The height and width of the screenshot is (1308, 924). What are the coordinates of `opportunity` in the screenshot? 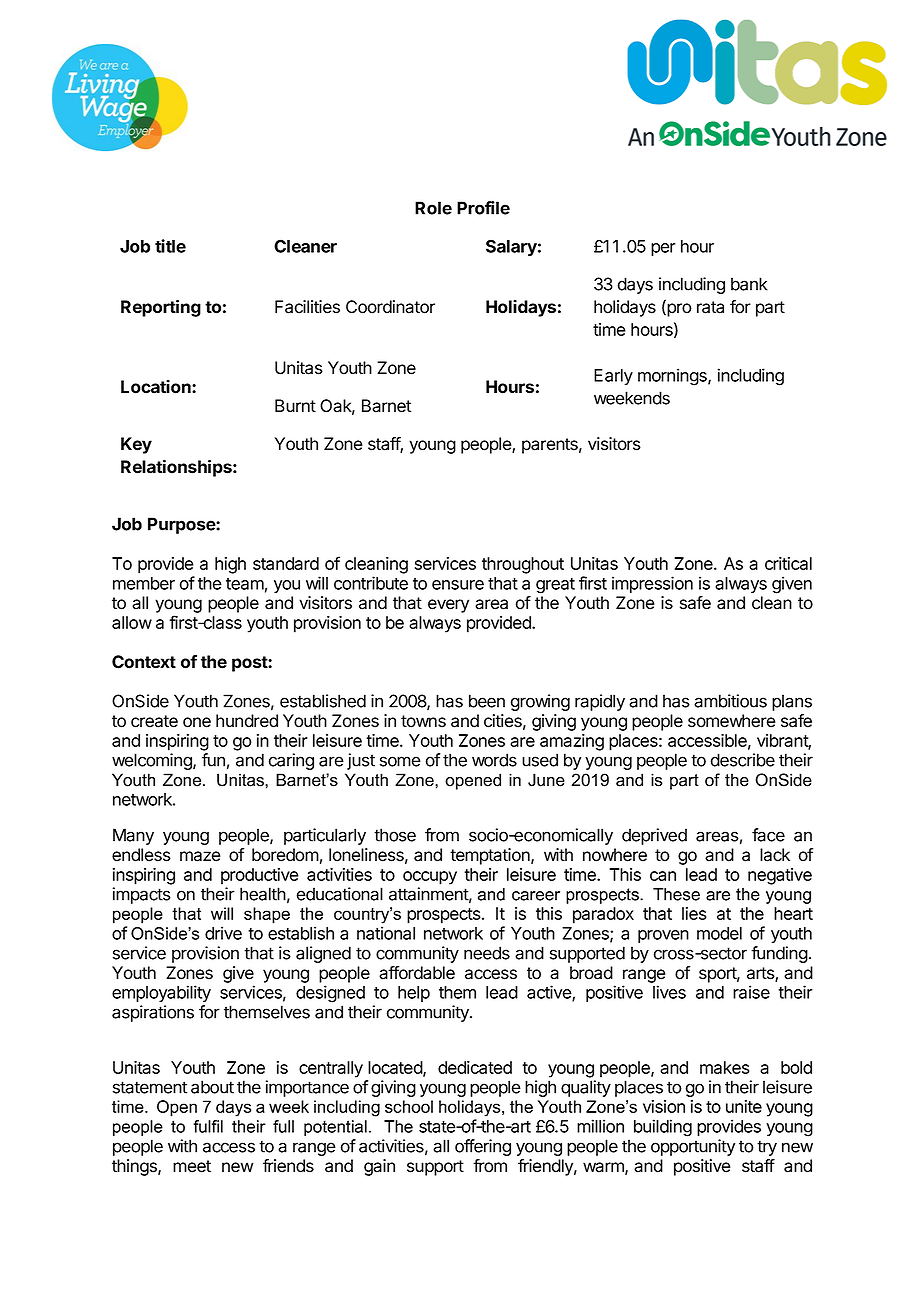 It's located at (693, 1147).
